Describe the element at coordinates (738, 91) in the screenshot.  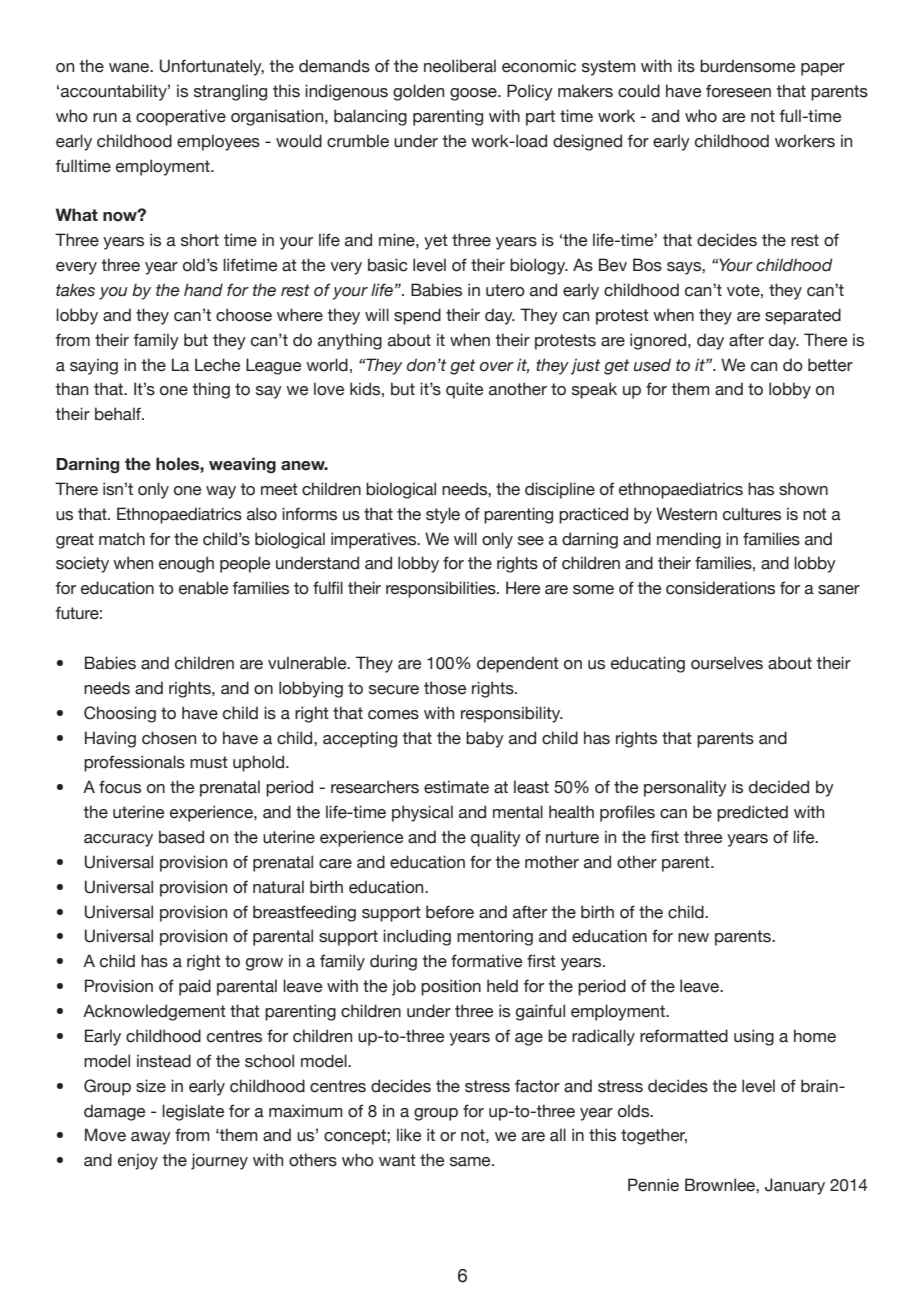
I see `foreseen` at that location.
